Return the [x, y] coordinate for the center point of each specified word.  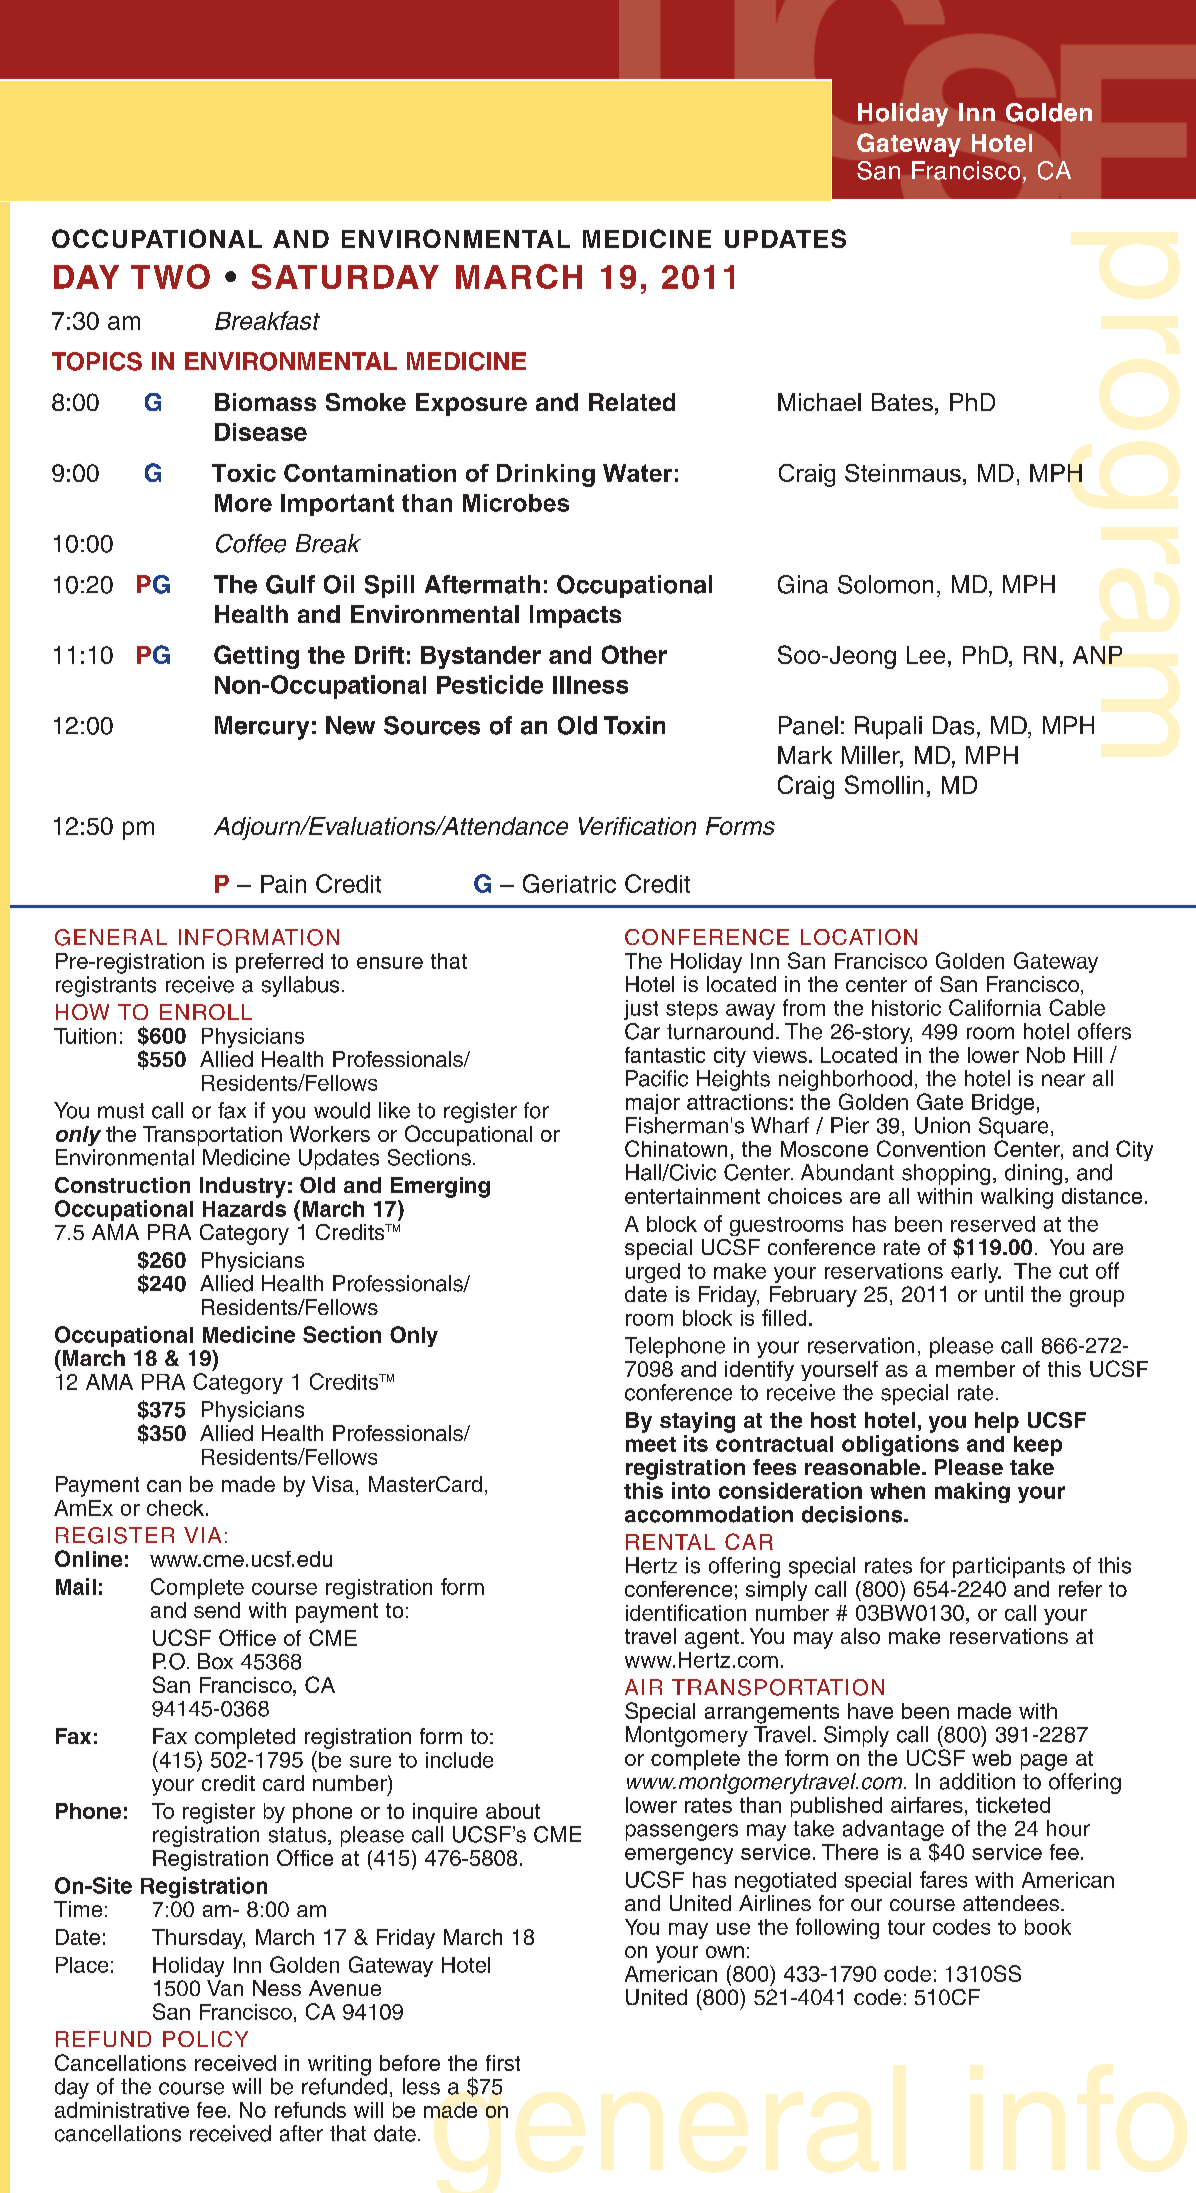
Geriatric [569, 883]
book [1048, 1927]
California [995, 1007]
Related [632, 402]
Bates [902, 402]
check [175, 1508]
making [972, 1492]
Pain [283, 884]
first [503, 2063]
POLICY [205, 2039]
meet [651, 1444]
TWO [170, 276]
